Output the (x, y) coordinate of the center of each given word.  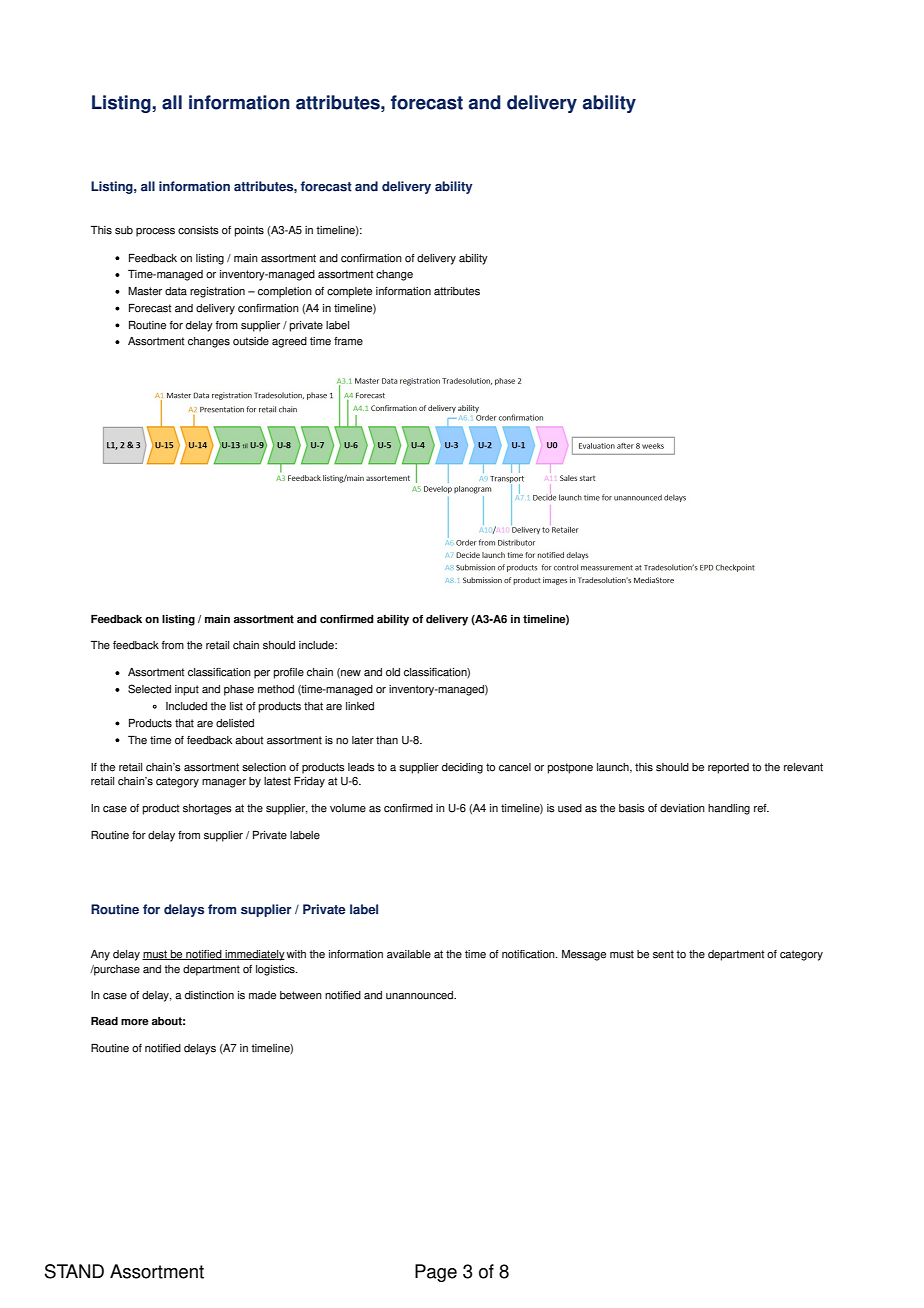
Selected (149, 689)
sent (663, 954)
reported (728, 768)
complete (349, 292)
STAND (74, 1271)
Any (100, 955)
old (393, 672)
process (155, 232)
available (409, 954)
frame (348, 341)
